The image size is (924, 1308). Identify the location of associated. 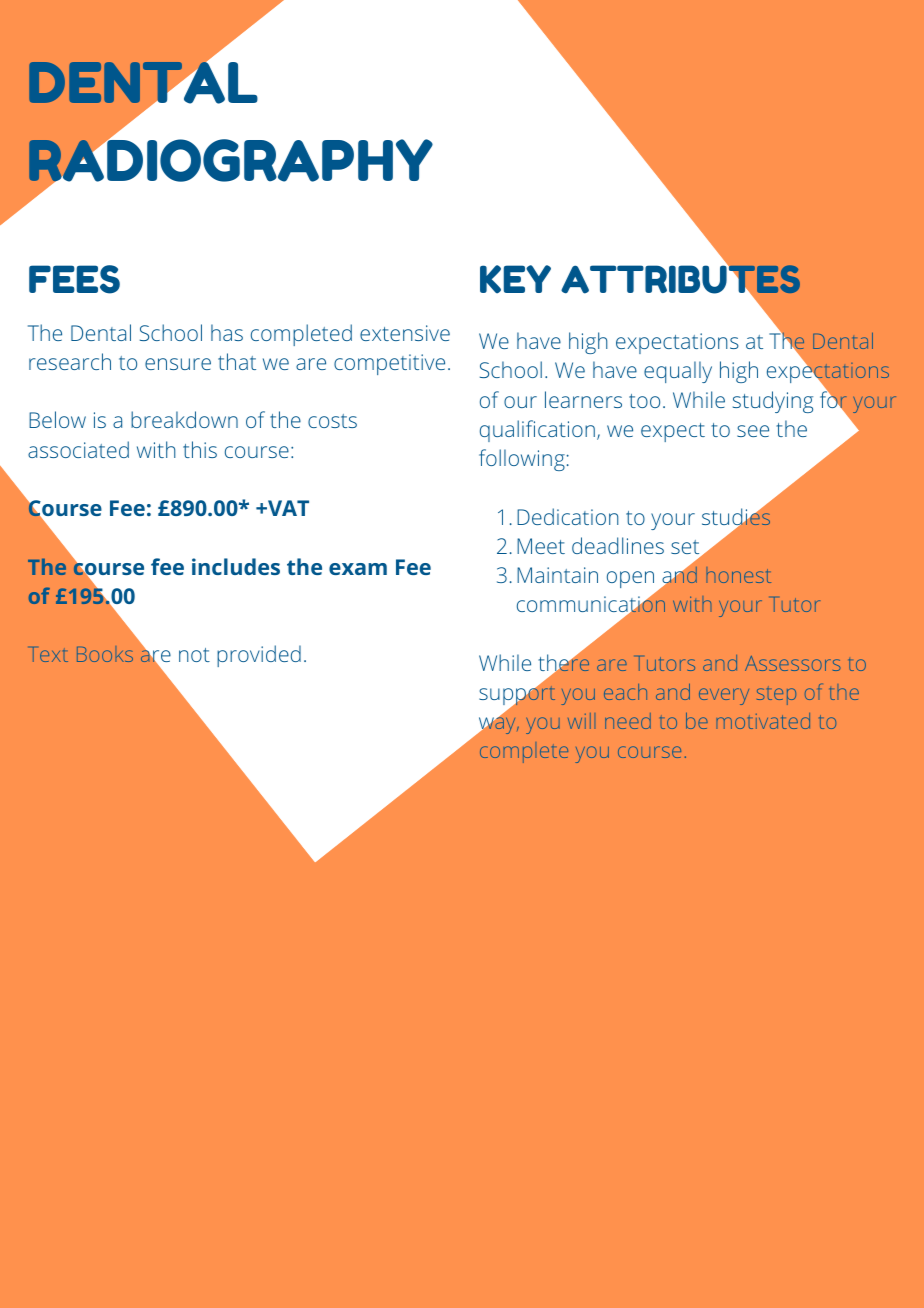
(78, 449).
